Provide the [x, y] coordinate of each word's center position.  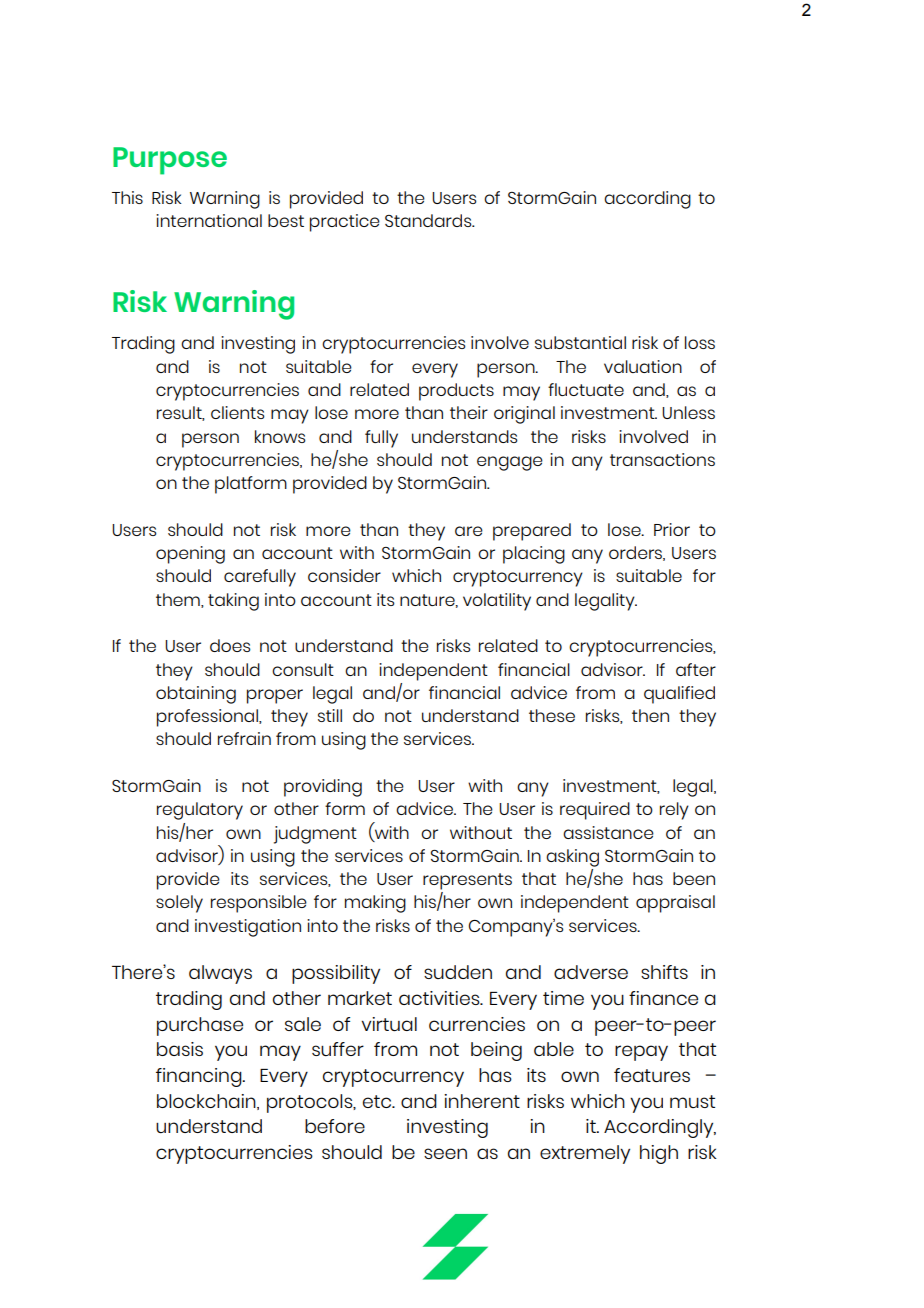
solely [179, 904]
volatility [497, 602]
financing [200, 1077]
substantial [580, 342]
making [375, 904]
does [230, 645]
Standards [429, 220]
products [456, 392]
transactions [662, 459]
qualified [679, 695]
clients [238, 412]
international [209, 220]
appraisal [675, 904]
